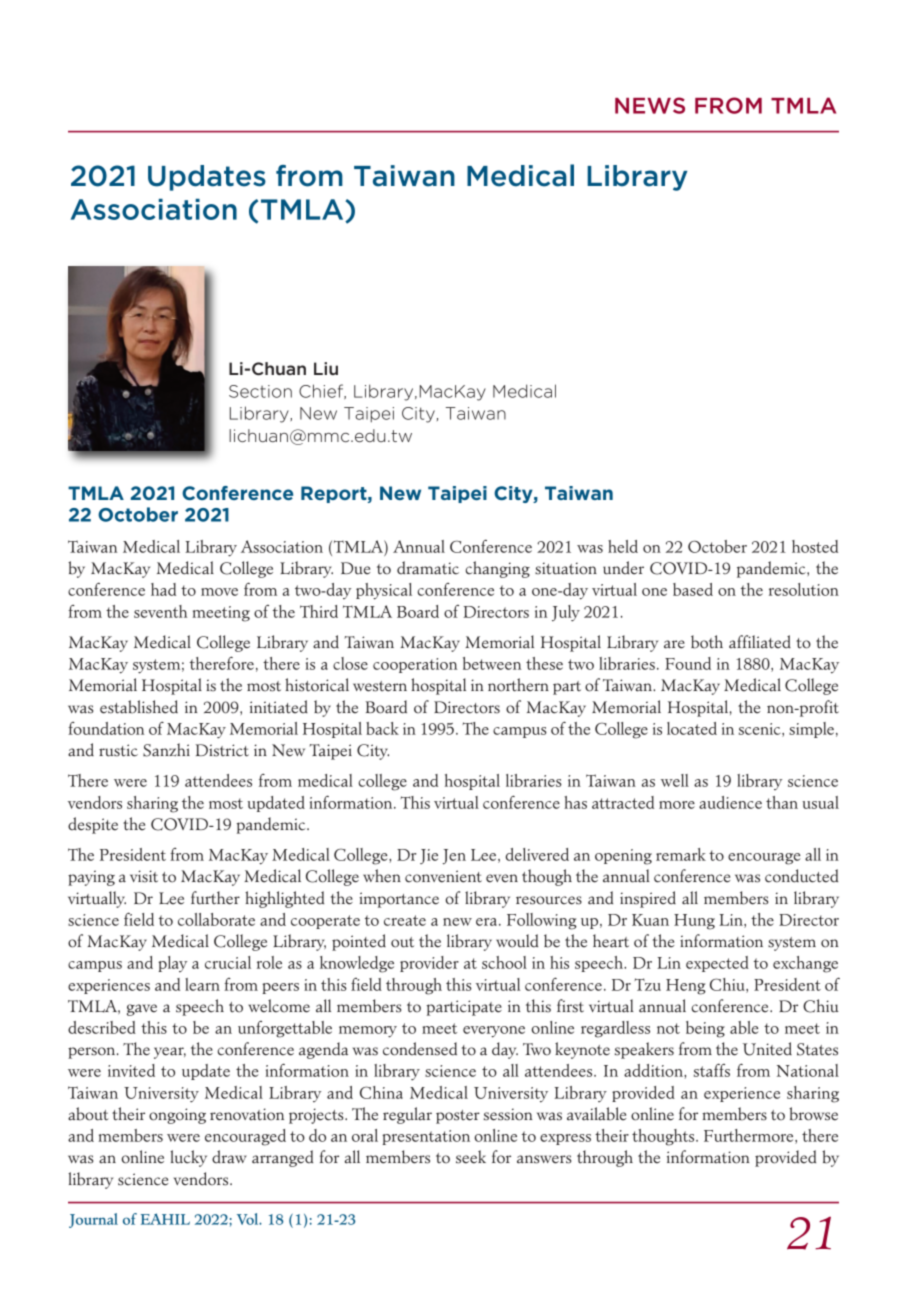 The image size is (907, 1316). I want to click on between, so click(492, 663).
